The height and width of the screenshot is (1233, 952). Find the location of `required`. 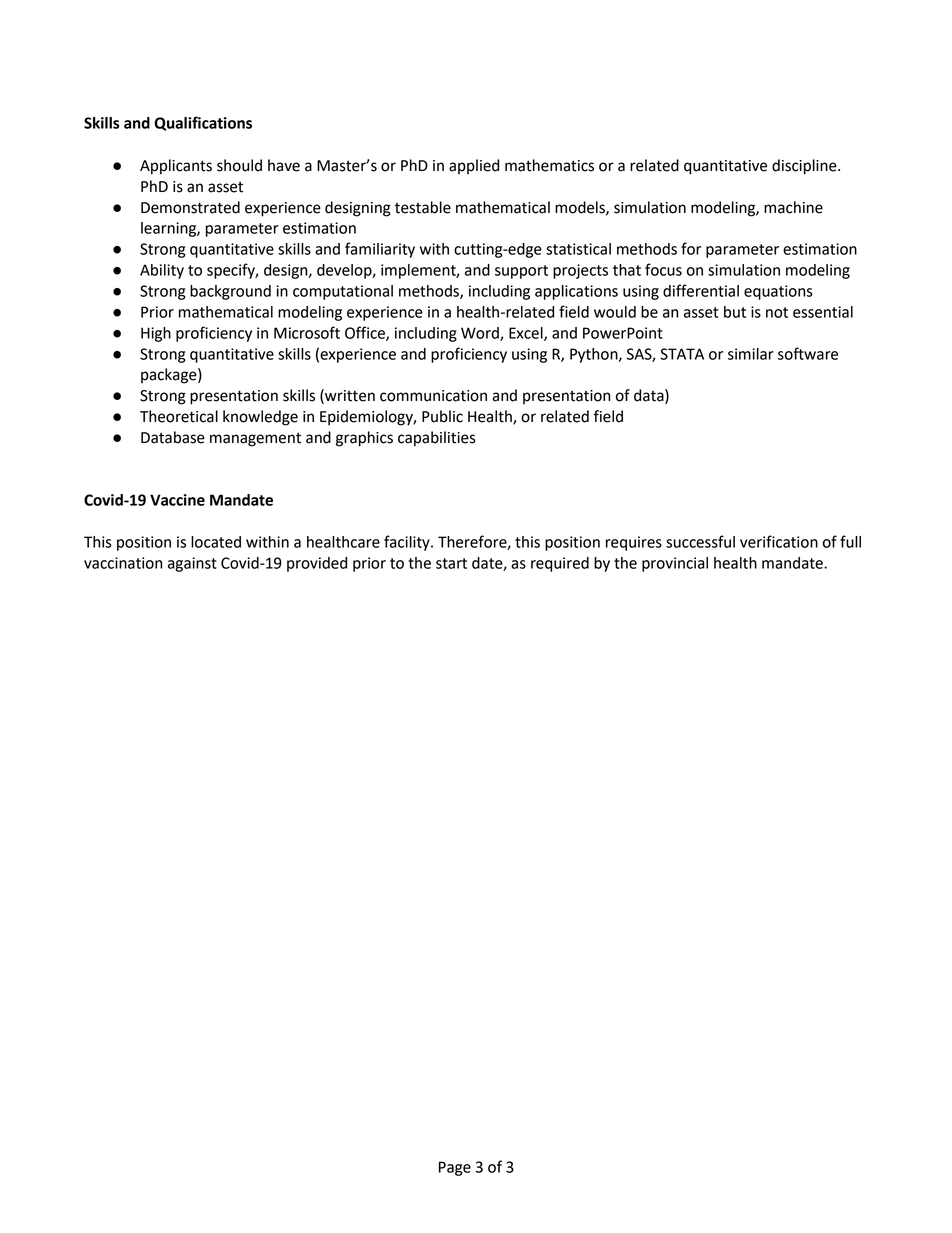

required is located at coordinates (560, 564).
